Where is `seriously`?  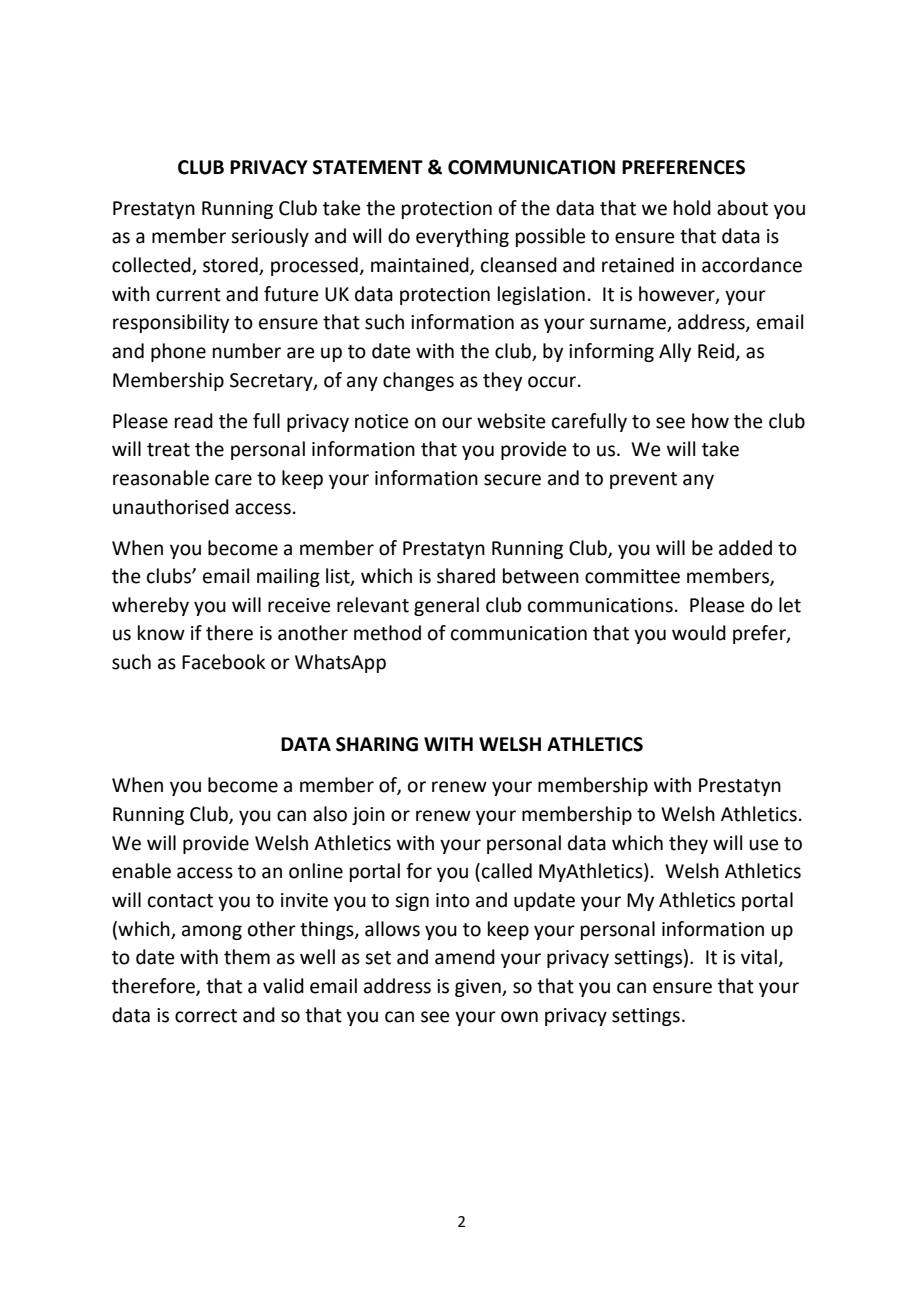 seriously is located at coordinates (270, 237).
